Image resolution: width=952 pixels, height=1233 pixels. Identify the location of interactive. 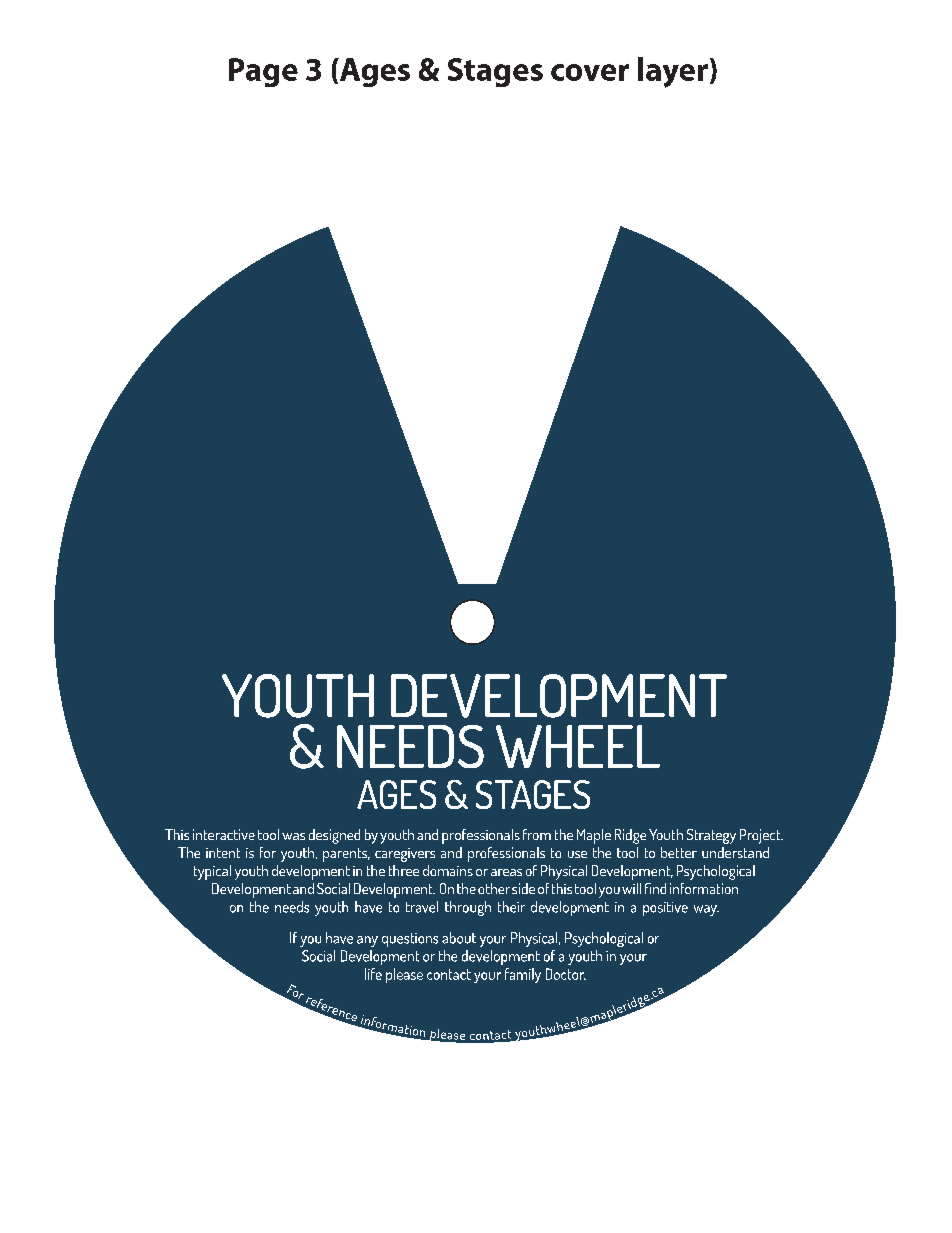
(224, 834).
